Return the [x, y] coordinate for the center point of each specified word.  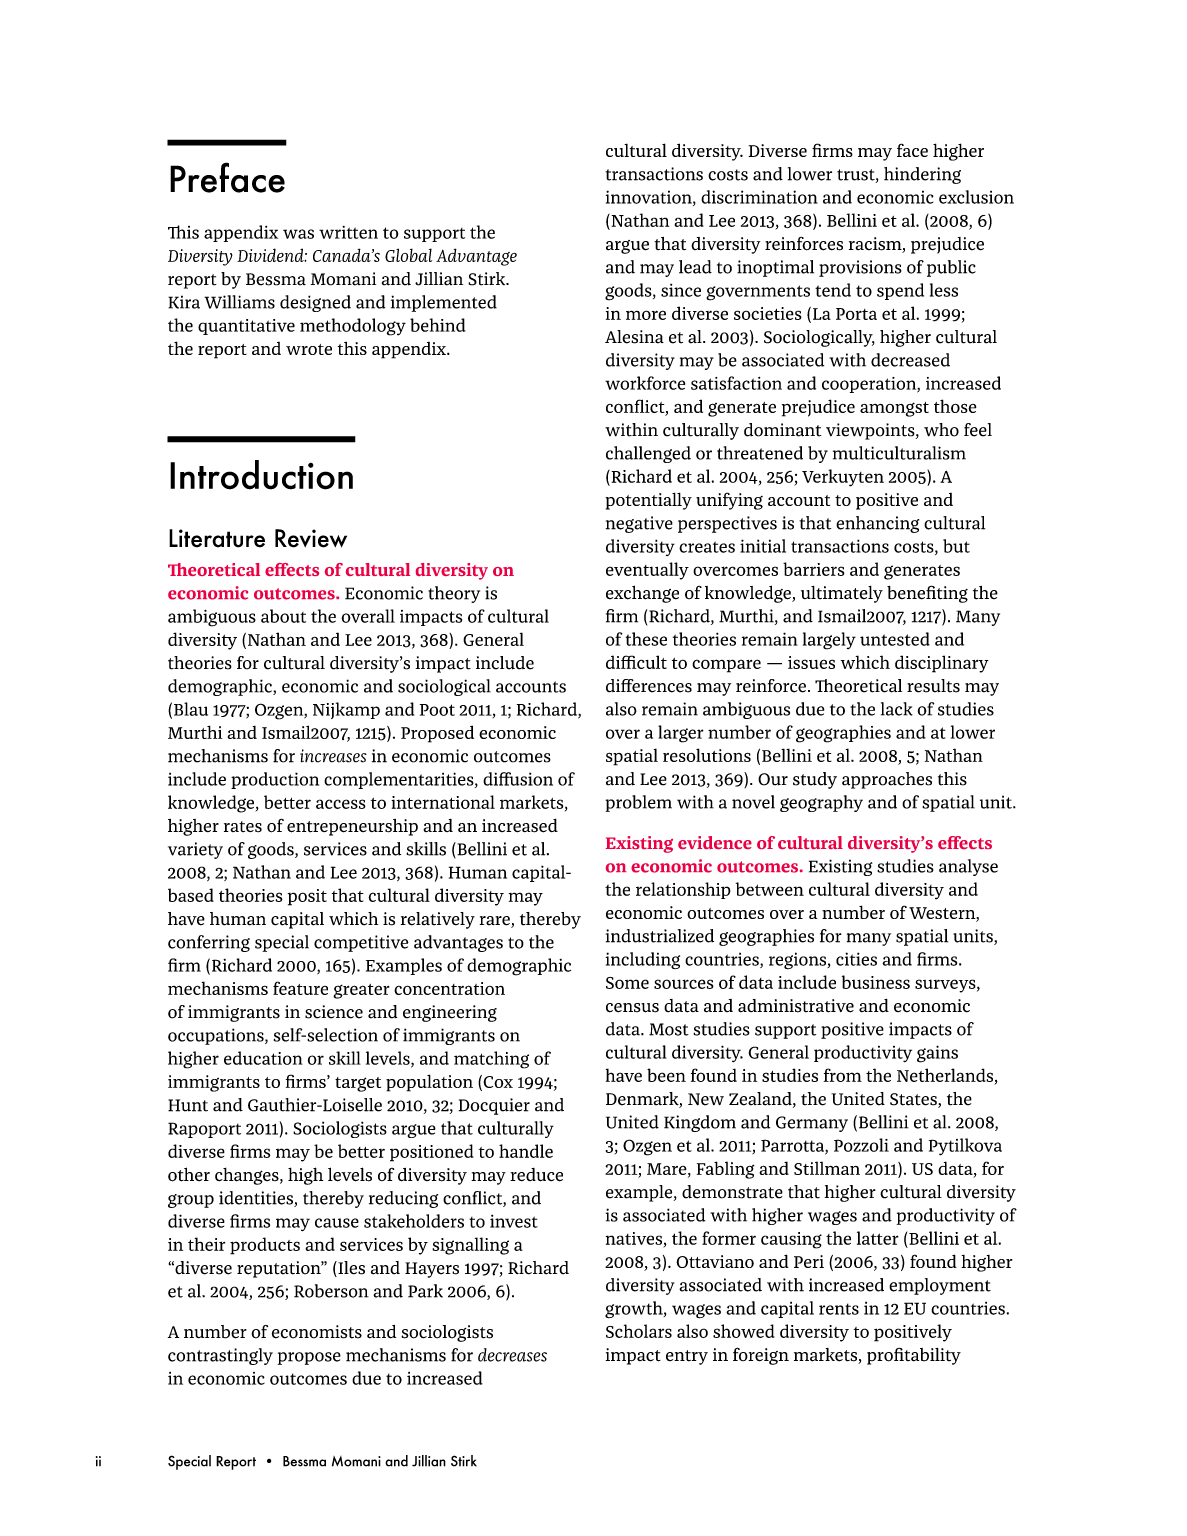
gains [937, 1054]
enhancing [877, 524]
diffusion [518, 779]
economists [317, 1332]
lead [695, 267]
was [298, 234]
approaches [887, 780]
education [263, 1058]
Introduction [261, 475]
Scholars [639, 1331]
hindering [922, 175]
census [632, 1008]
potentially [649, 501]
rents [839, 1309]
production [275, 780]
